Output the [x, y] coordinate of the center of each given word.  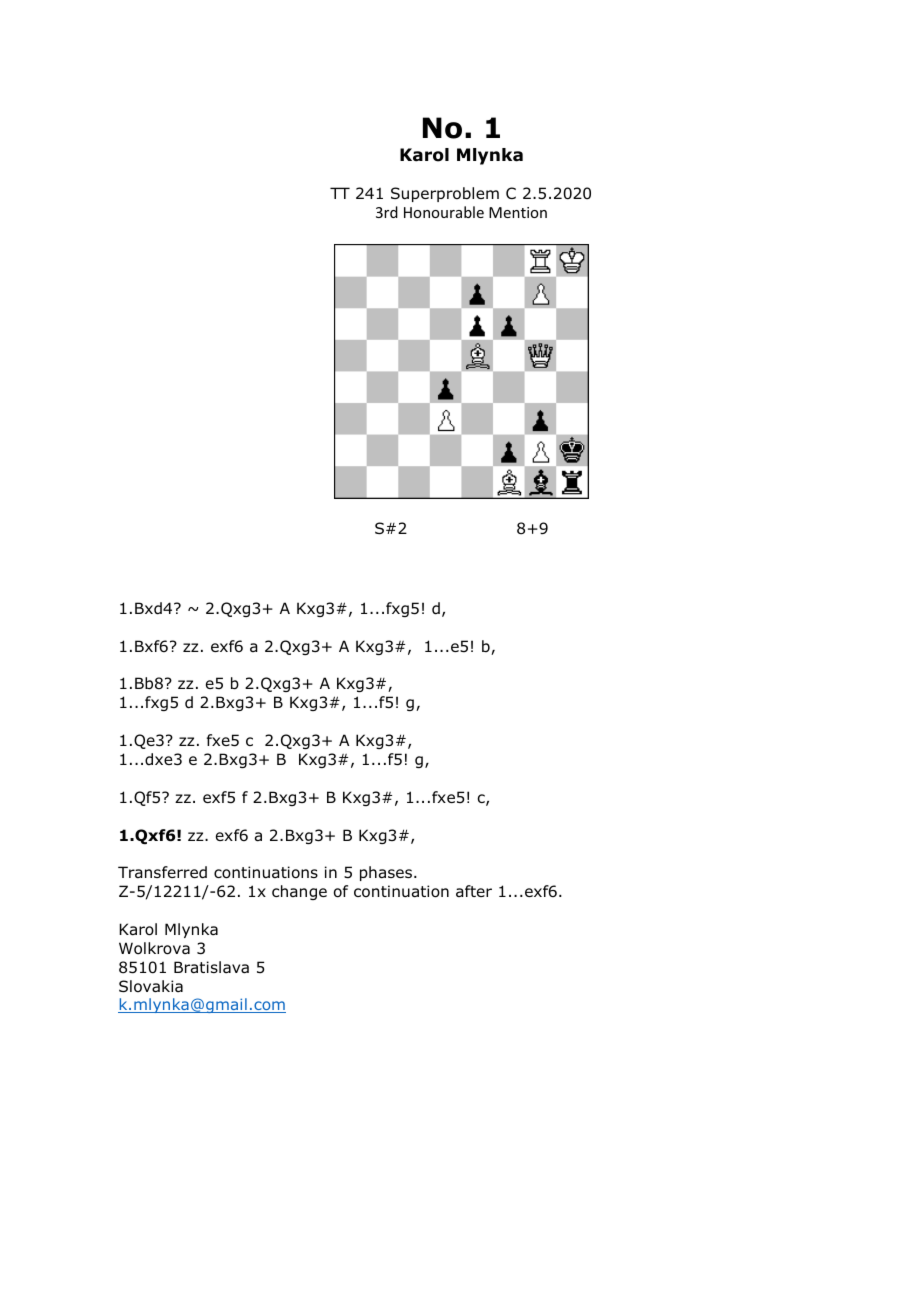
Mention [518, 212]
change [299, 892]
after [474, 891]
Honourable [444, 212]
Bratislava [211, 967]
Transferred [162, 872]
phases [386, 873]
